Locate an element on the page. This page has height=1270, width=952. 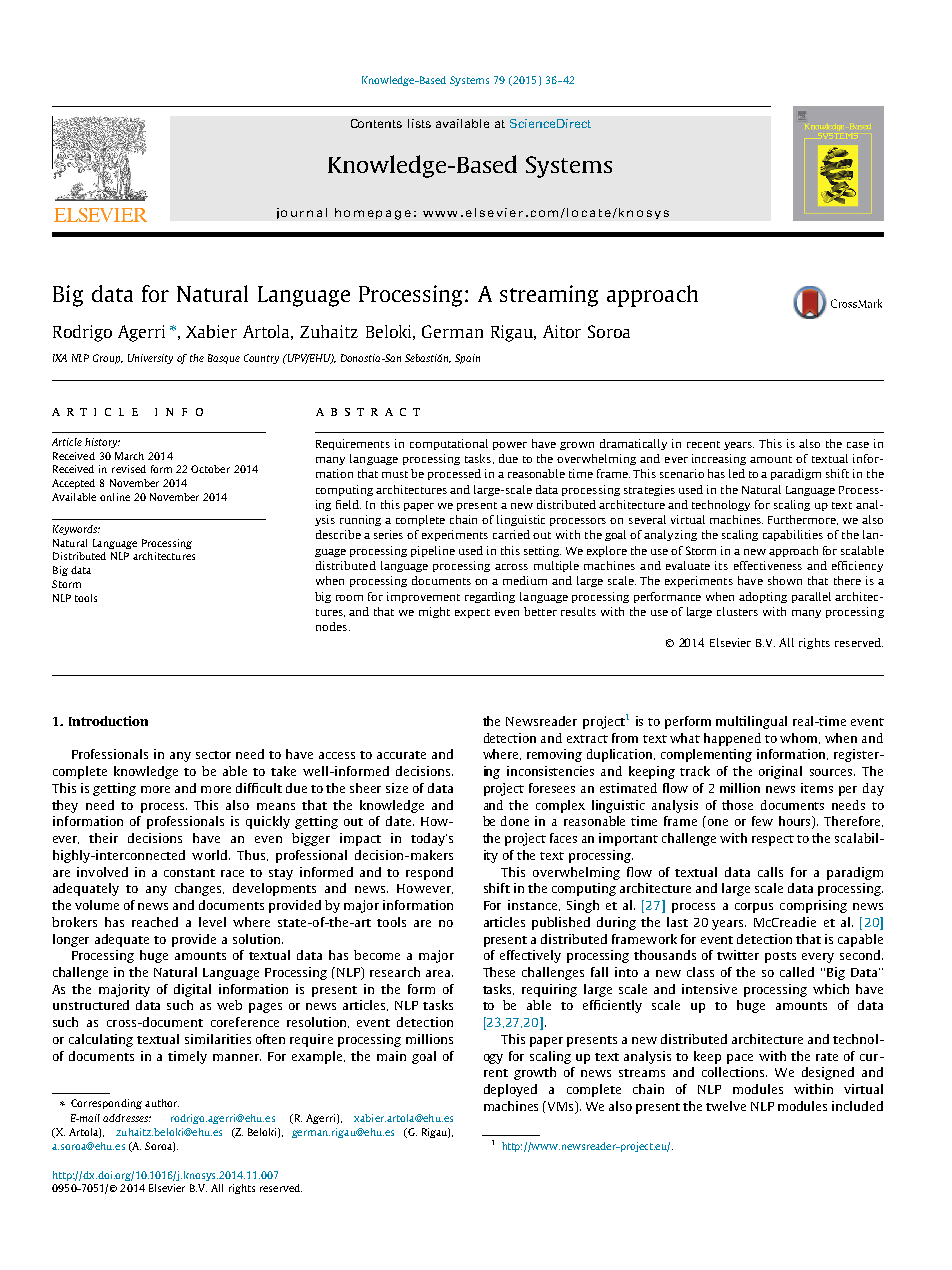
clusters is located at coordinates (737, 611).
